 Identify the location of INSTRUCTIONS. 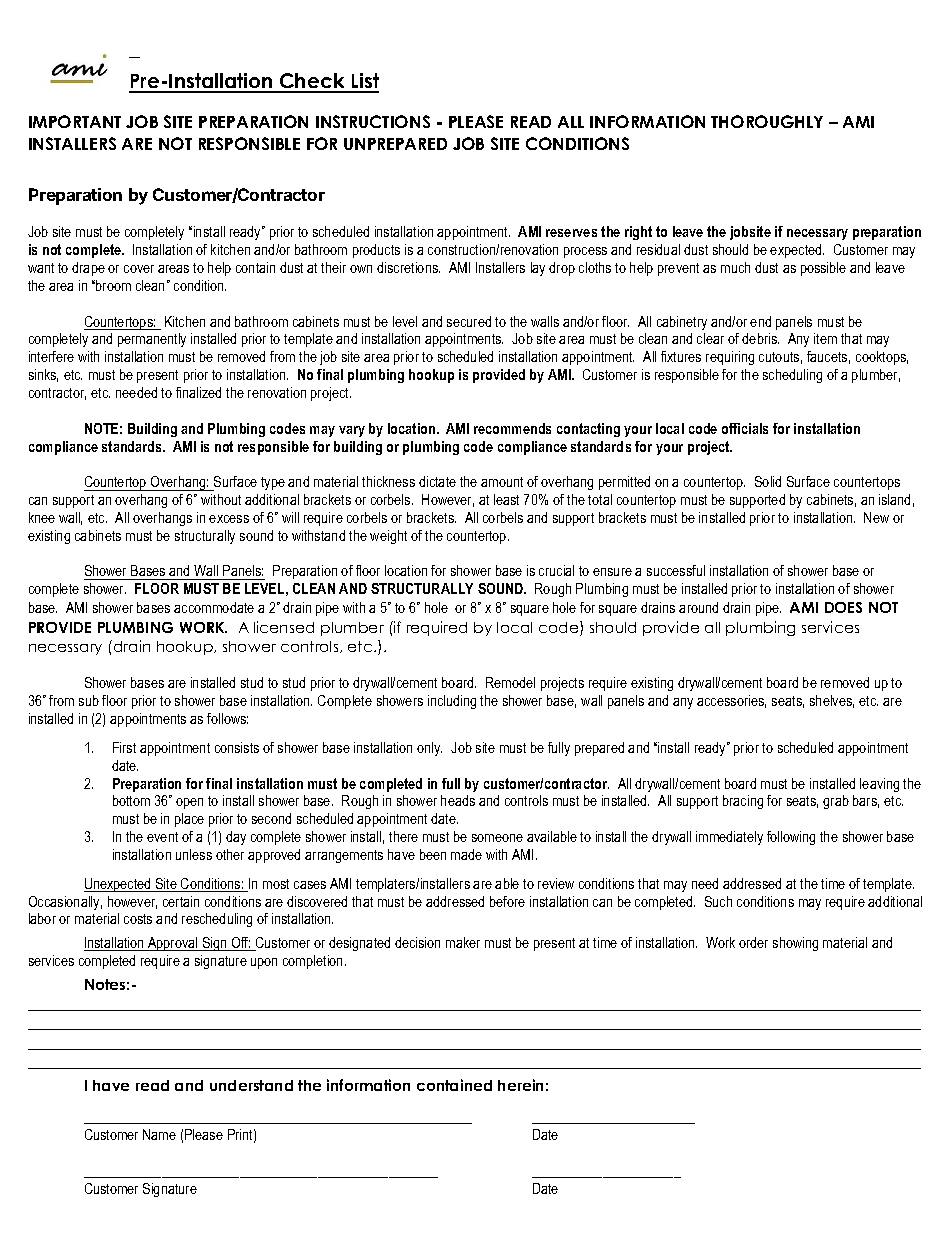
(373, 121).
